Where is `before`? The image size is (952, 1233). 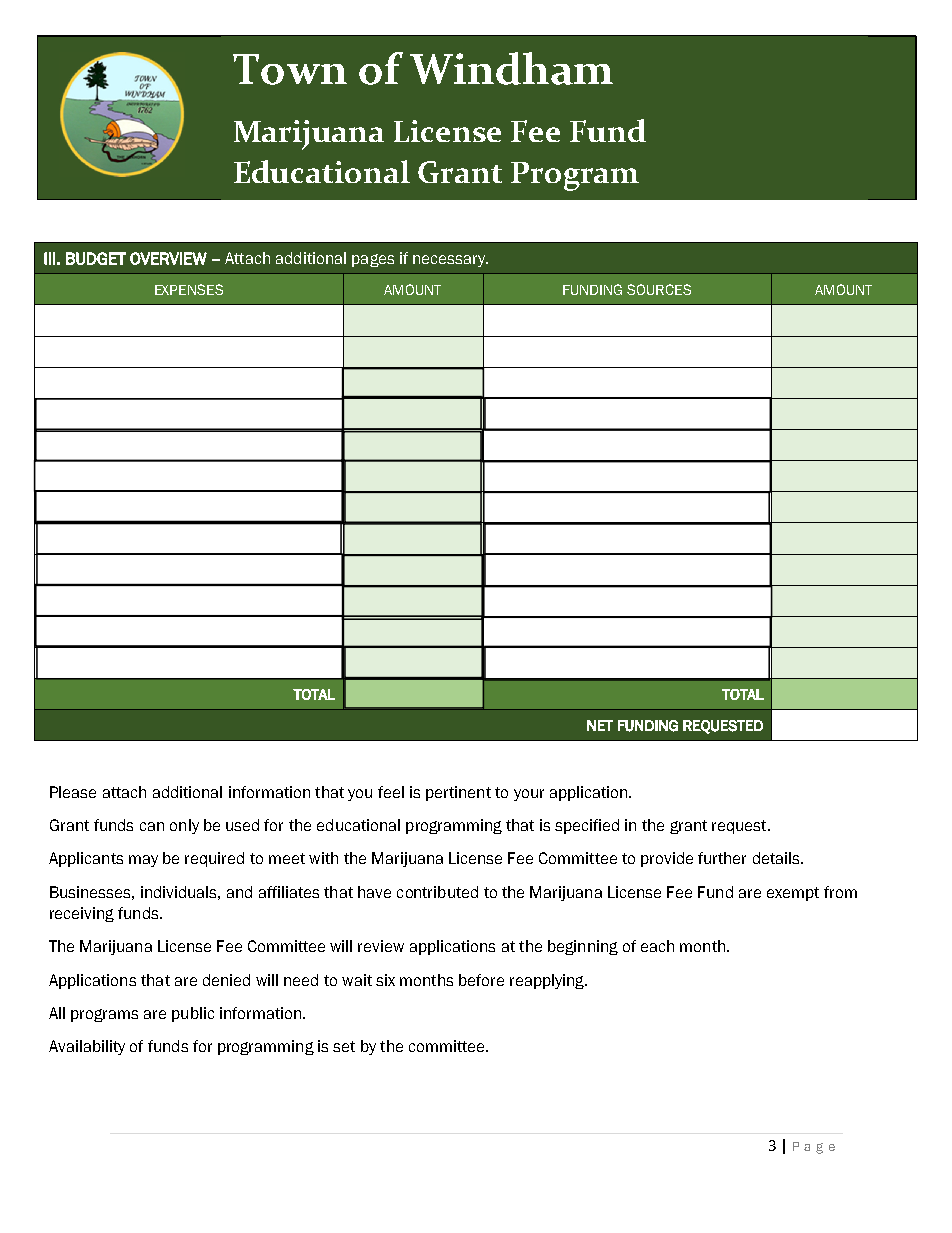 before is located at coordinates (481, 980).
